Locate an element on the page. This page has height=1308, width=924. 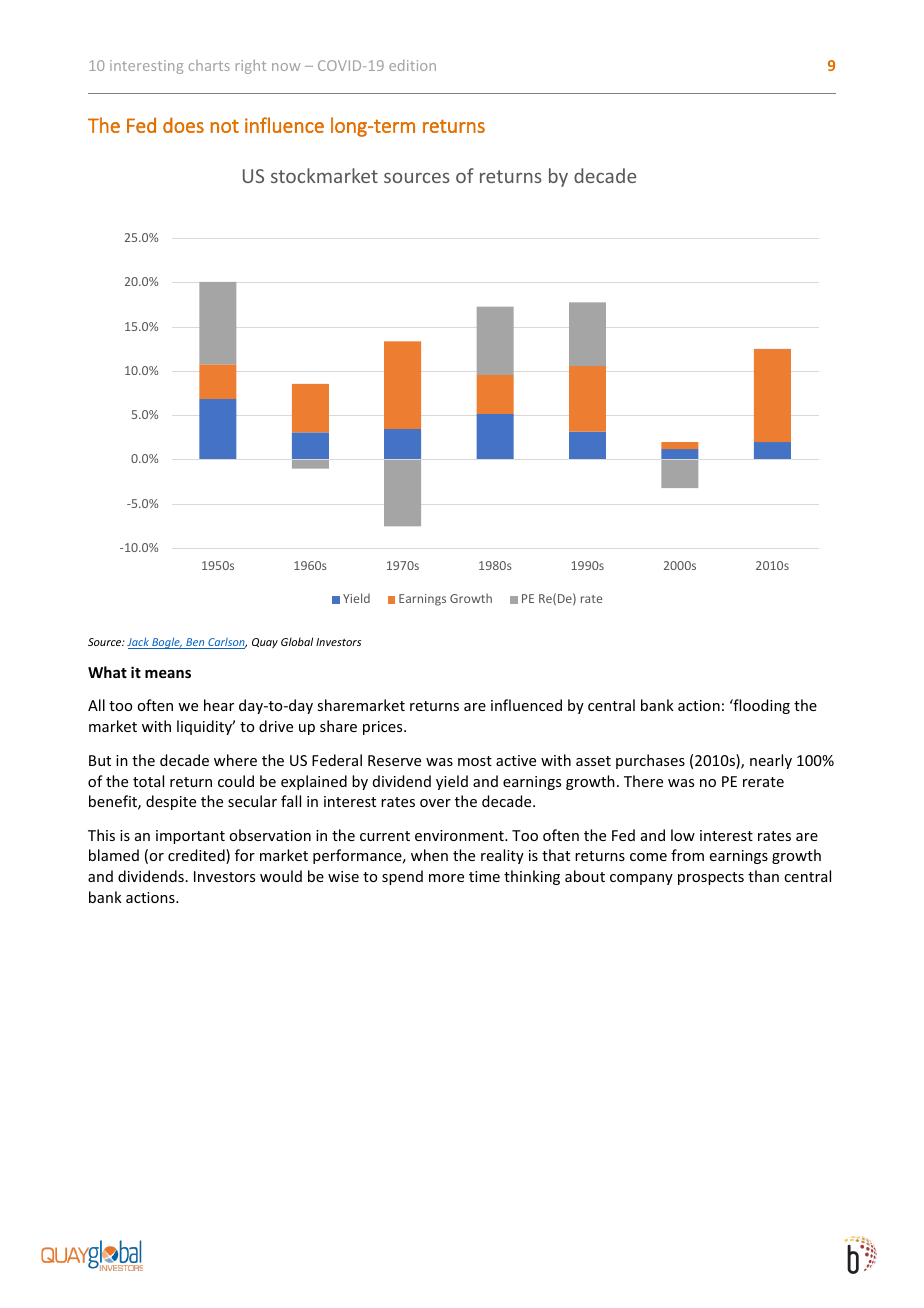
means is located at coordinates (168, 674).
